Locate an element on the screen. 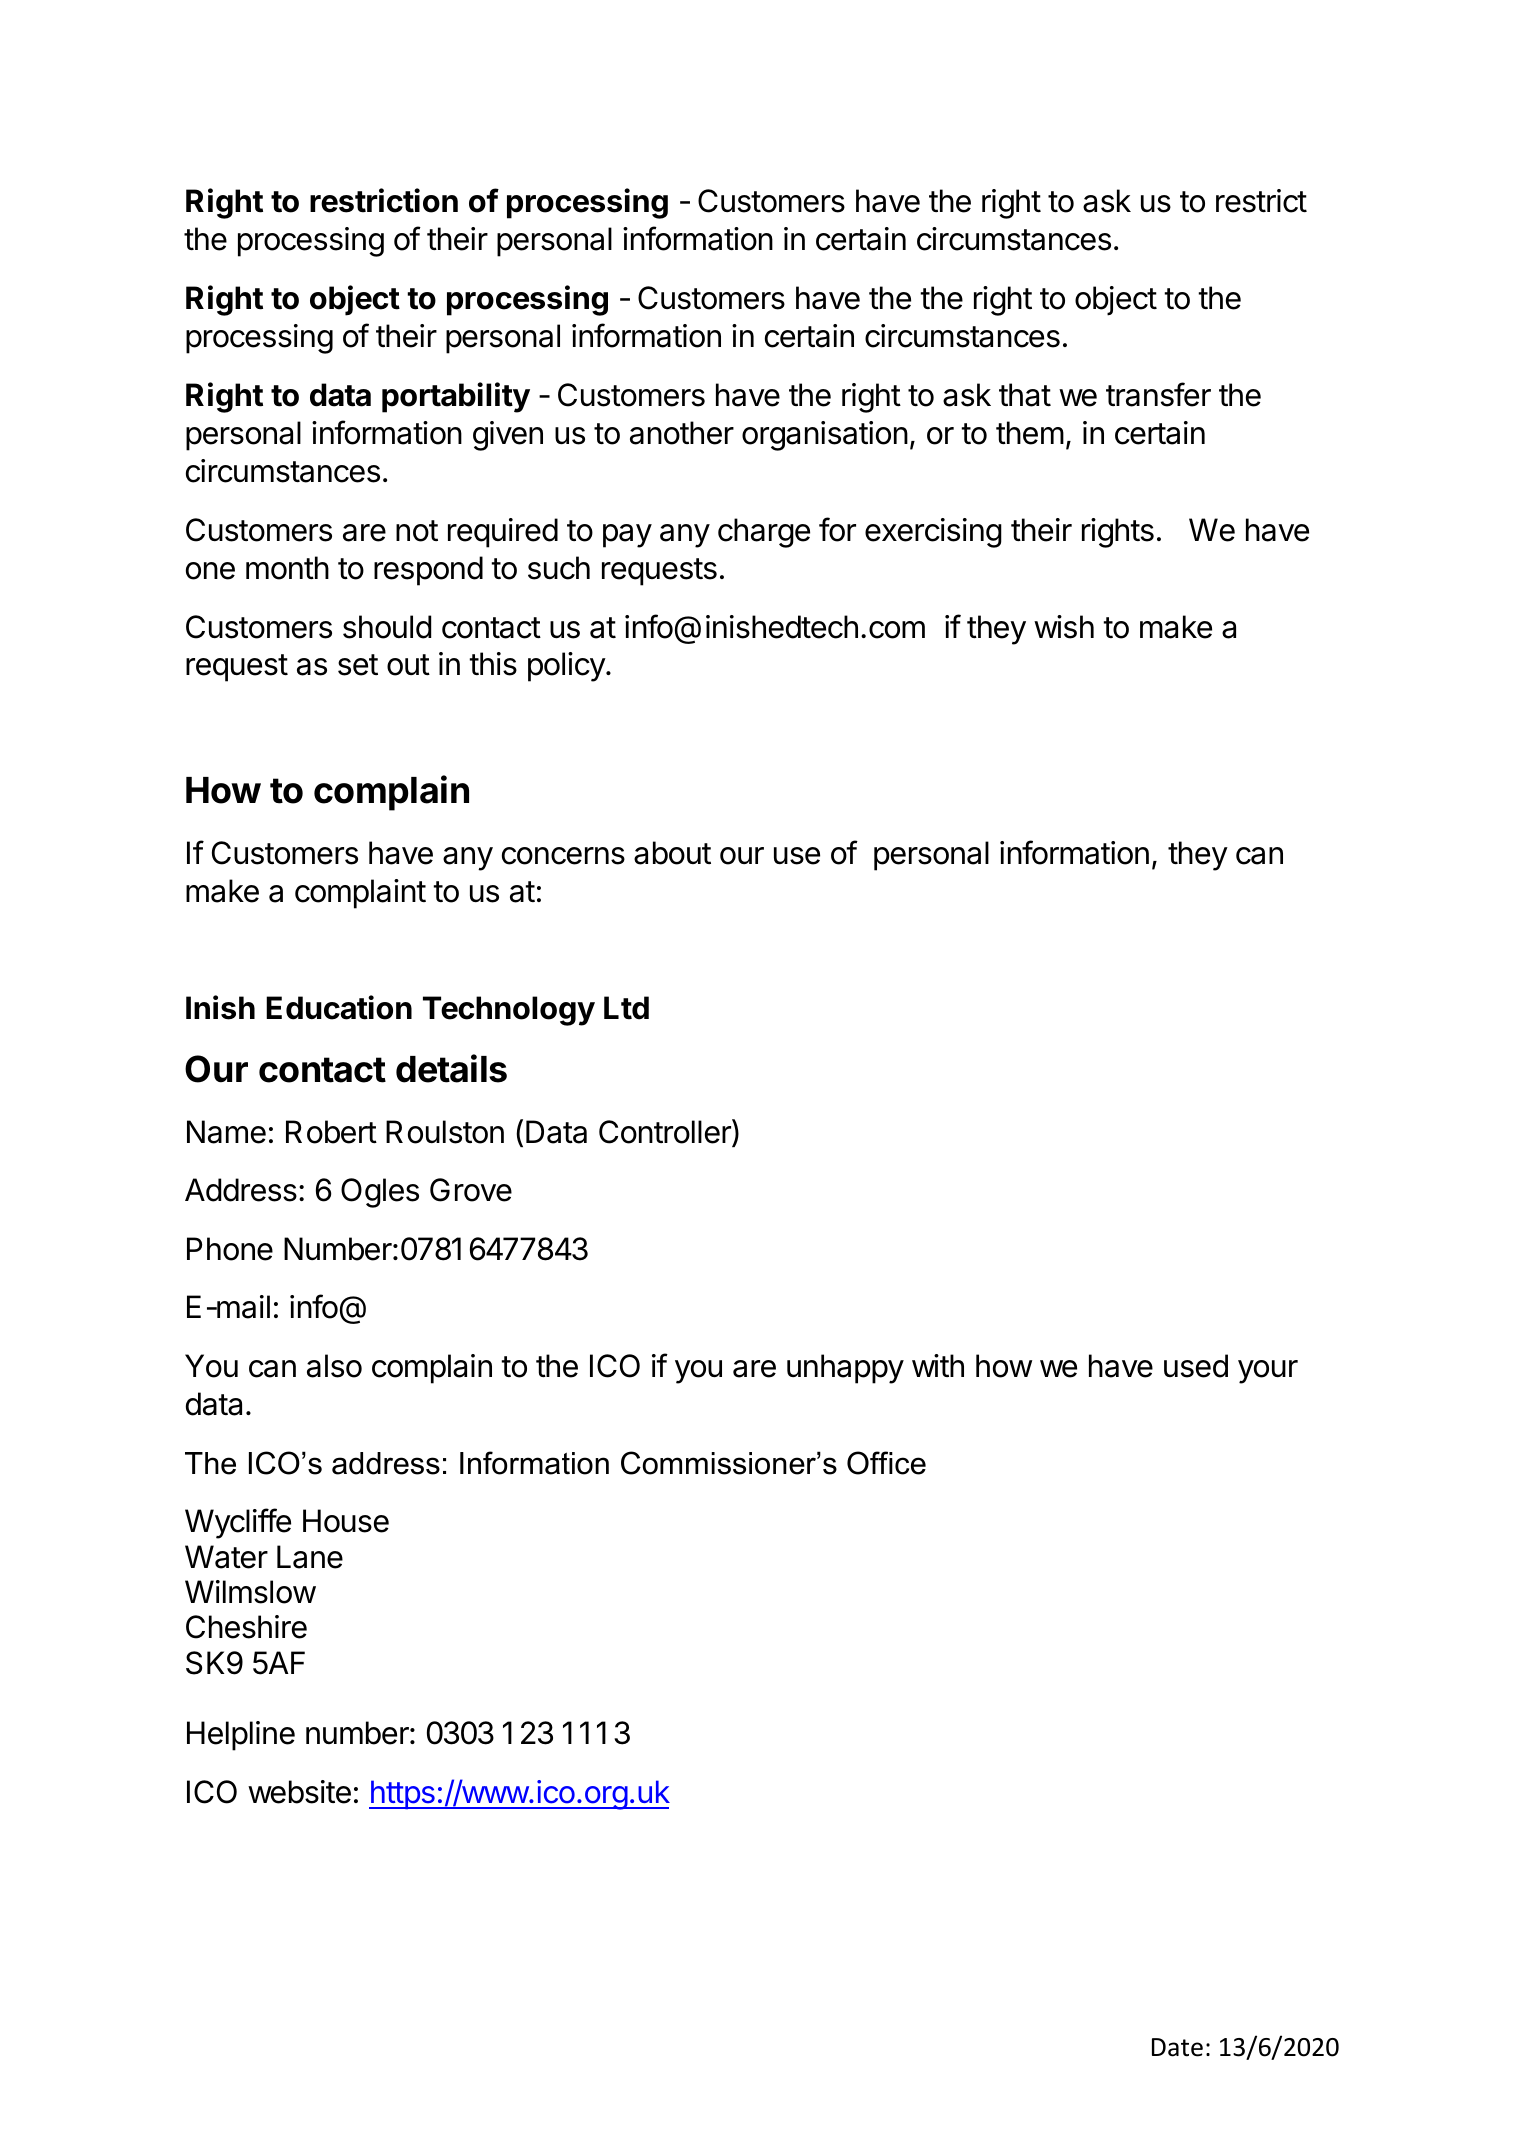  your is located at coordinates (1268, 1372).
